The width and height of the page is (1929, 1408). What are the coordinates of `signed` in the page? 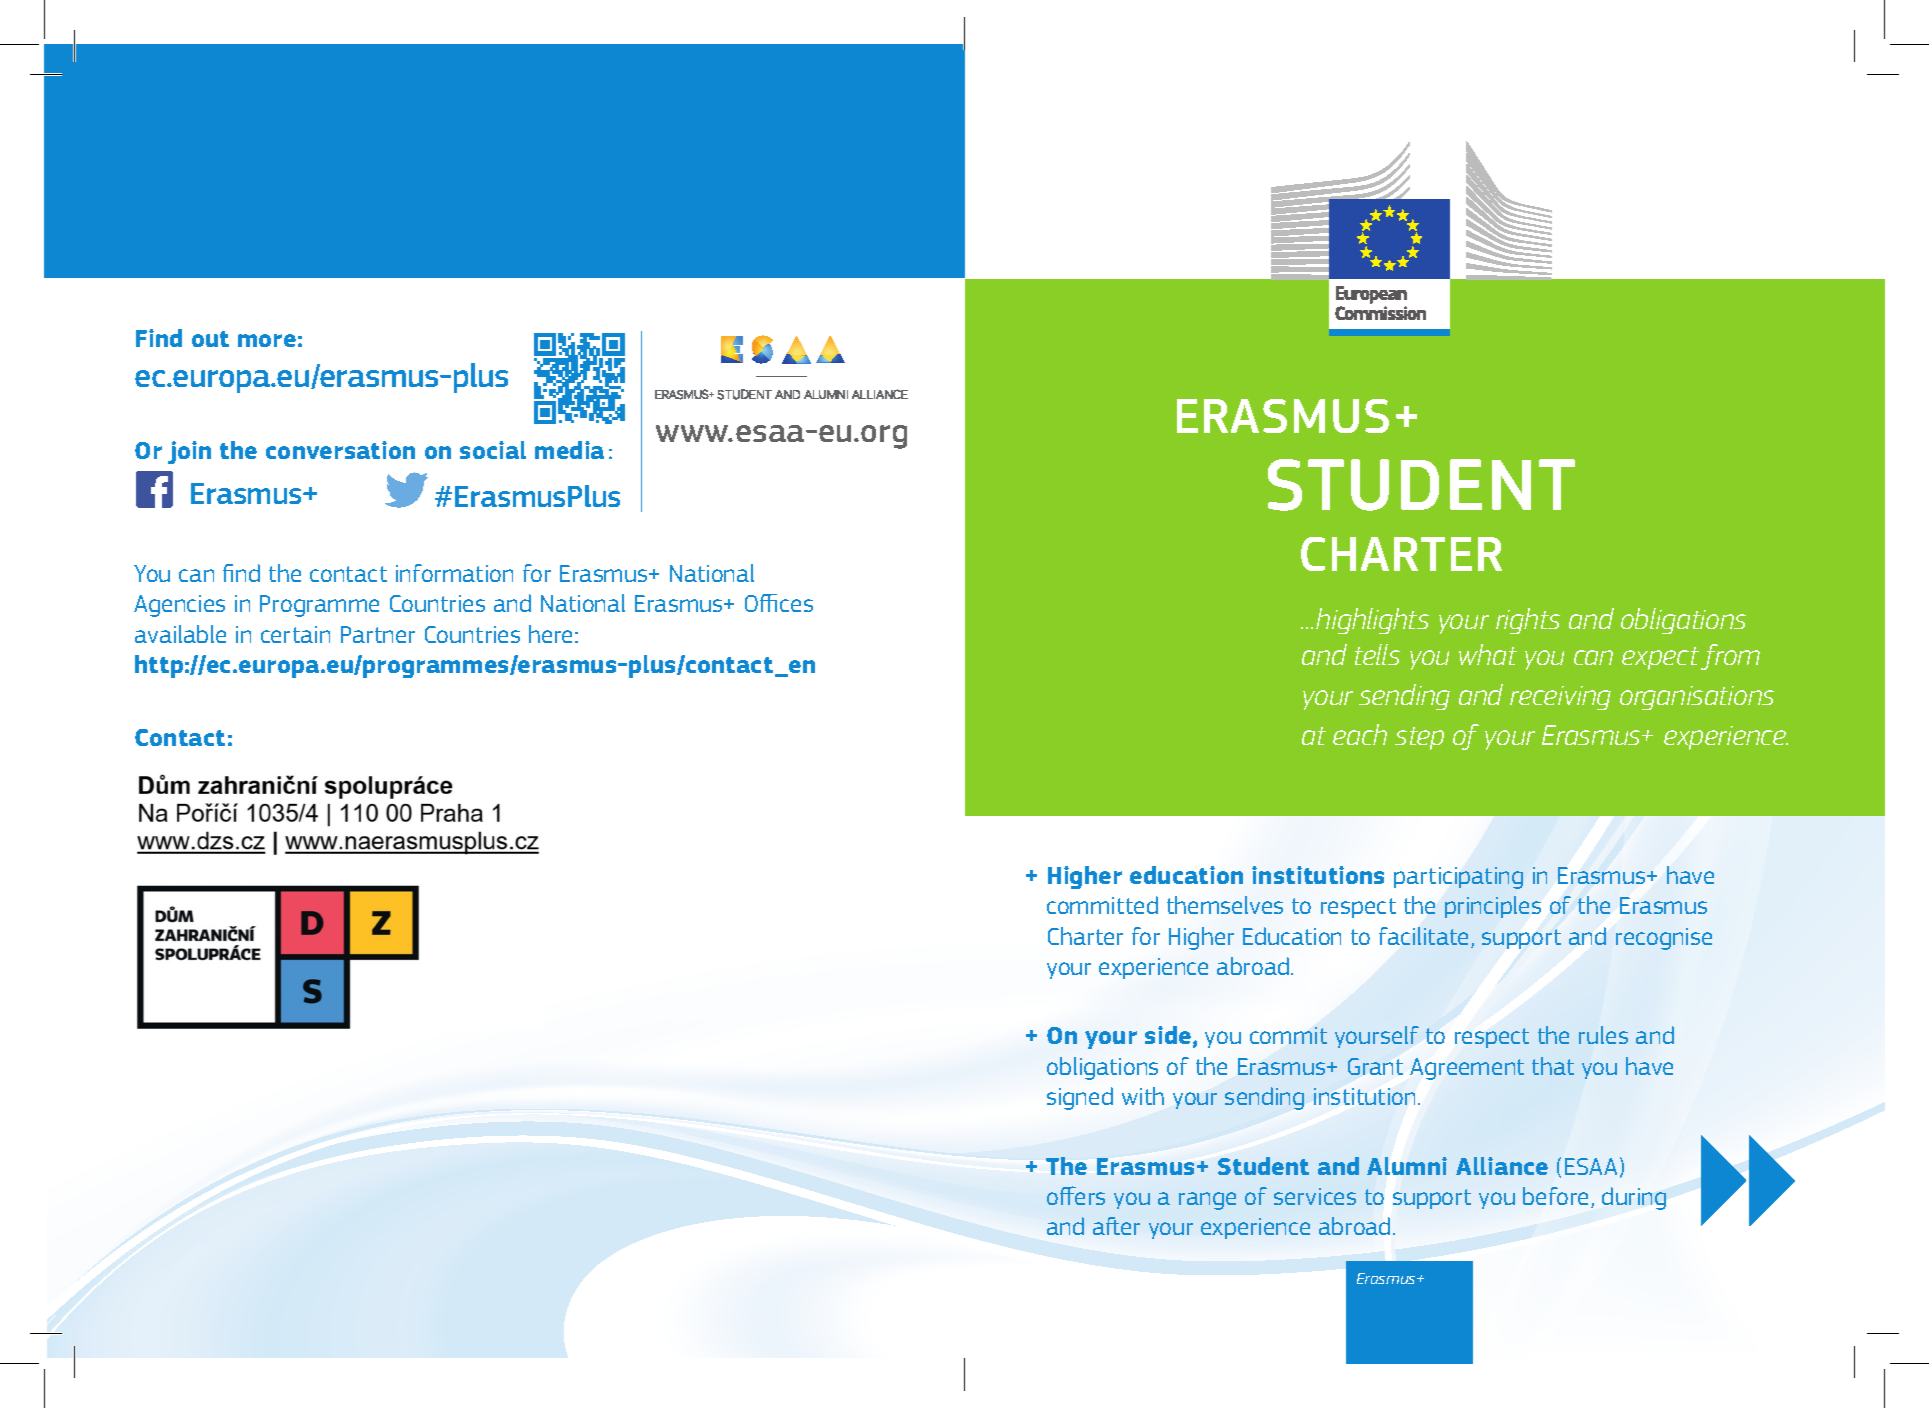 It's located at (1080, 1098).
